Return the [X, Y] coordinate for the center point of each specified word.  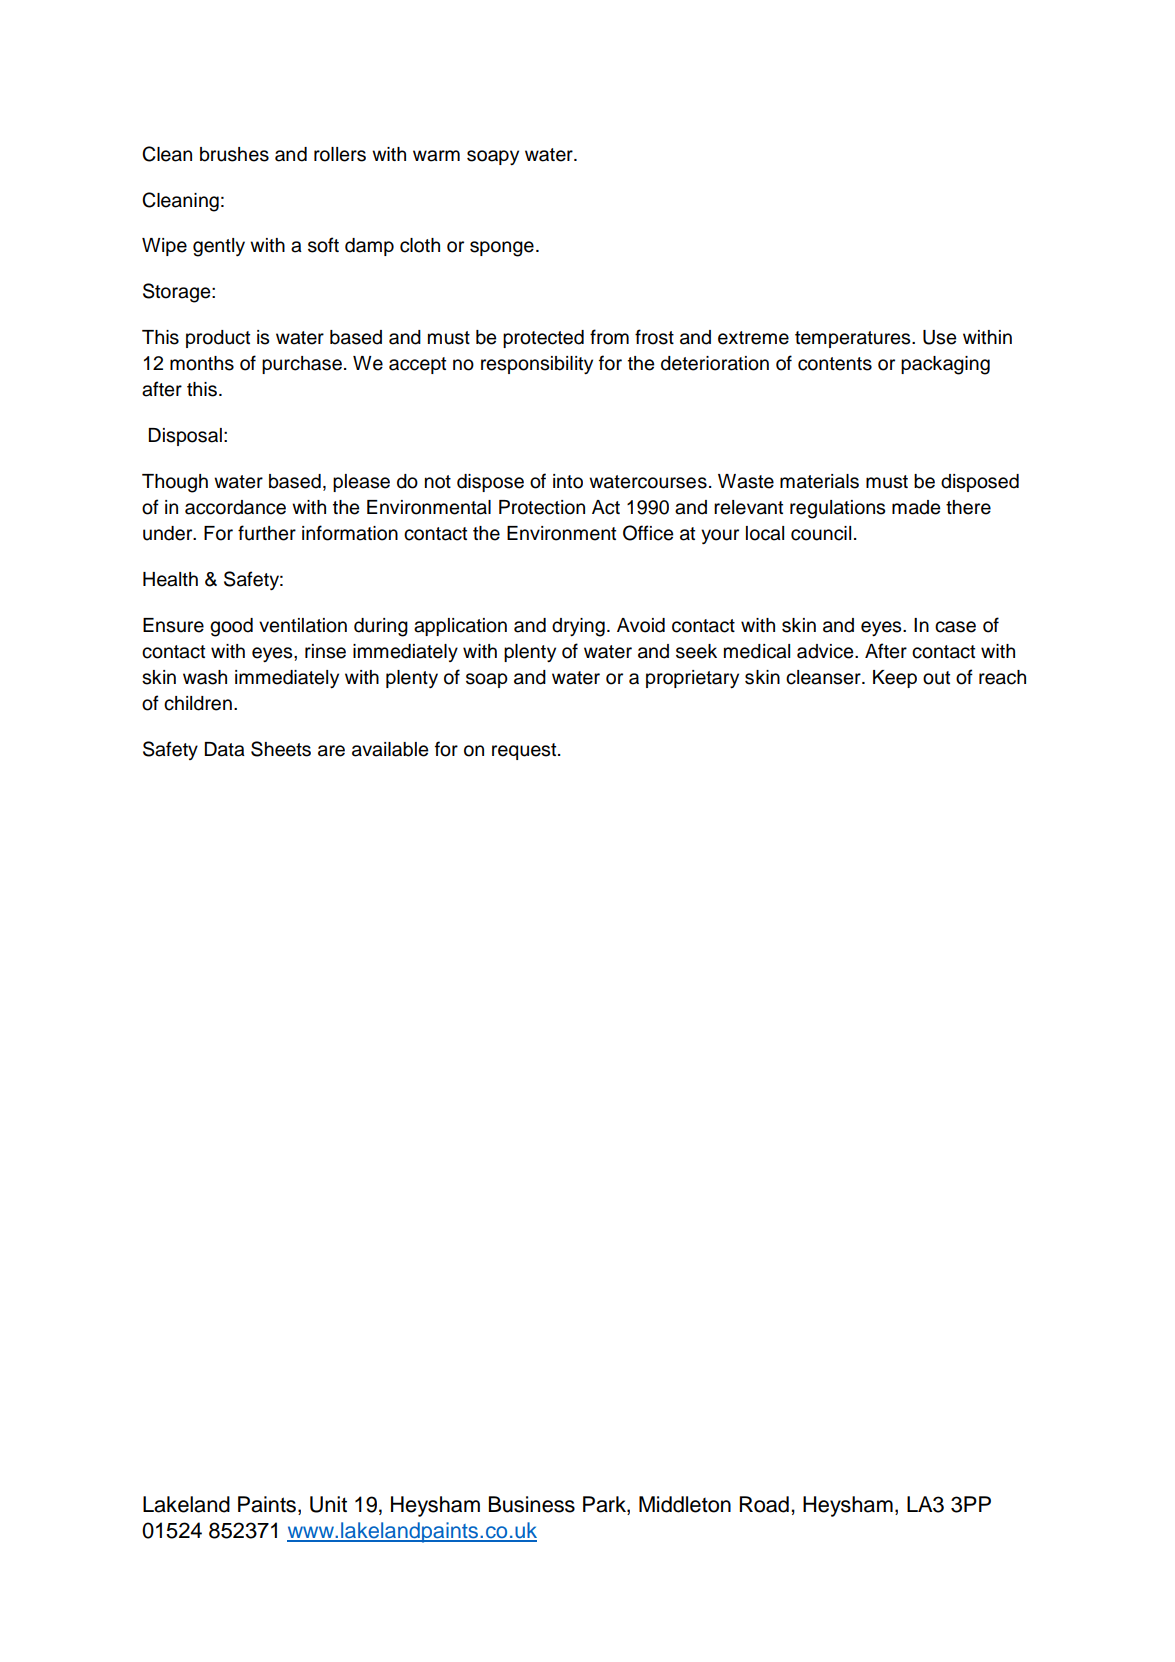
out [936, 678]
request [525, 751]
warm [436, 156]
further [267, 533]
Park [605, 1505]
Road [764, 1504]
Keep [895, 679]
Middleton [685, 1504]
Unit [328, 1504]
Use [939, 337]
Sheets [281, 749]
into [568, 481]
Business [532, 1504]
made [916, 507]
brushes [234, 154]
